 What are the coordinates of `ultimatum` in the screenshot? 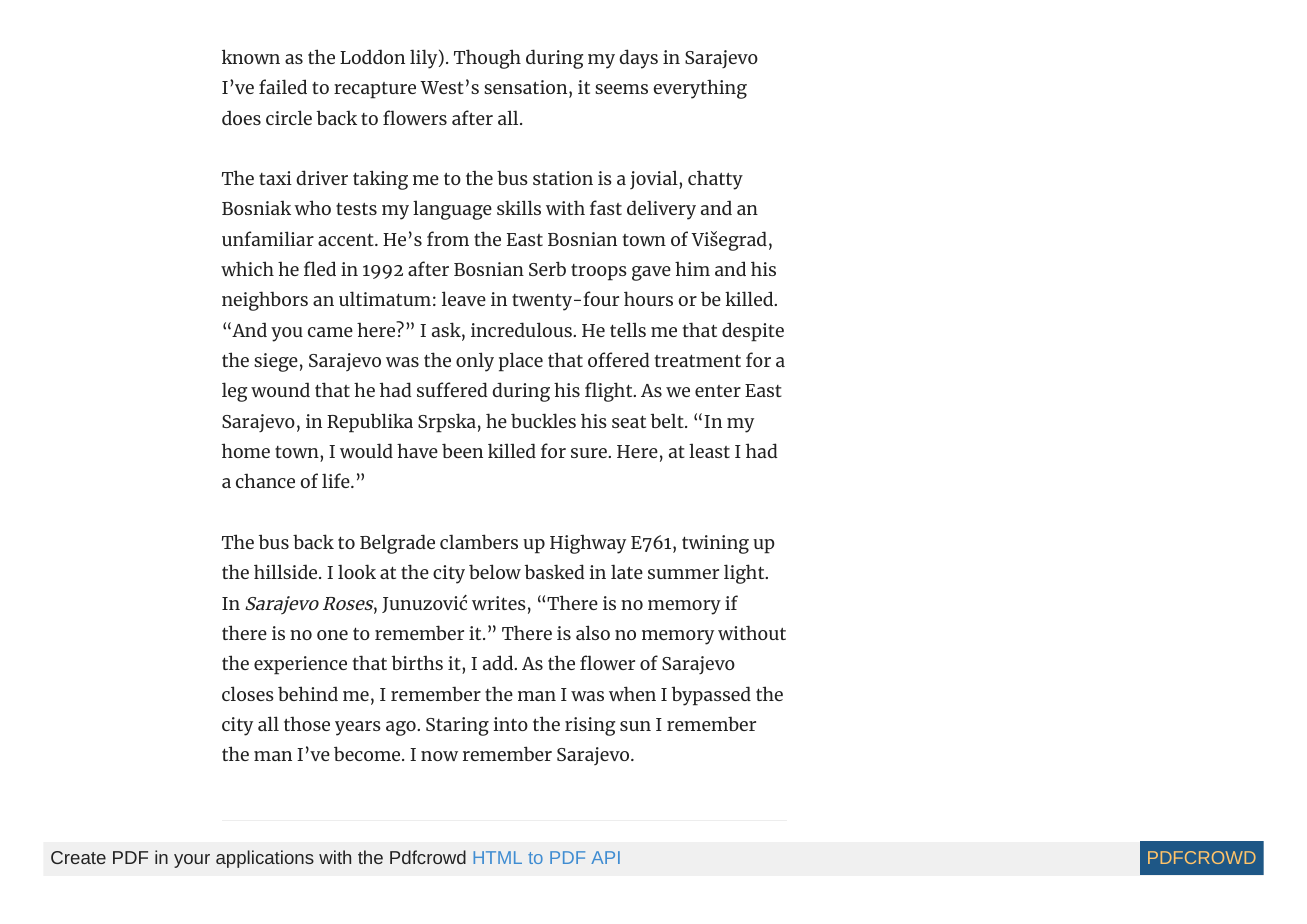 It's located at (385, 298).
